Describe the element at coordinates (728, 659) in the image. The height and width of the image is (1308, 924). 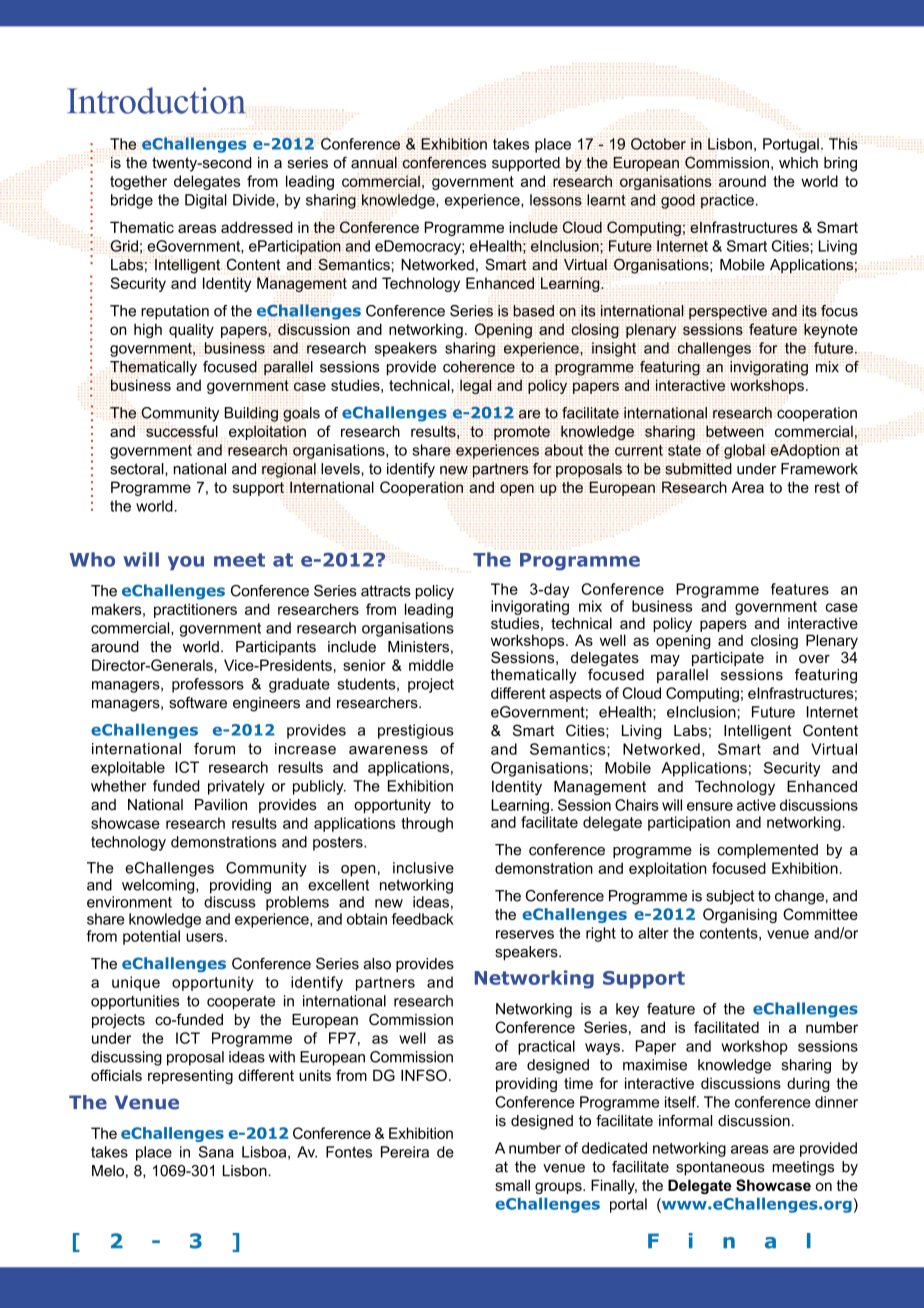
I see `participate` at that location.
